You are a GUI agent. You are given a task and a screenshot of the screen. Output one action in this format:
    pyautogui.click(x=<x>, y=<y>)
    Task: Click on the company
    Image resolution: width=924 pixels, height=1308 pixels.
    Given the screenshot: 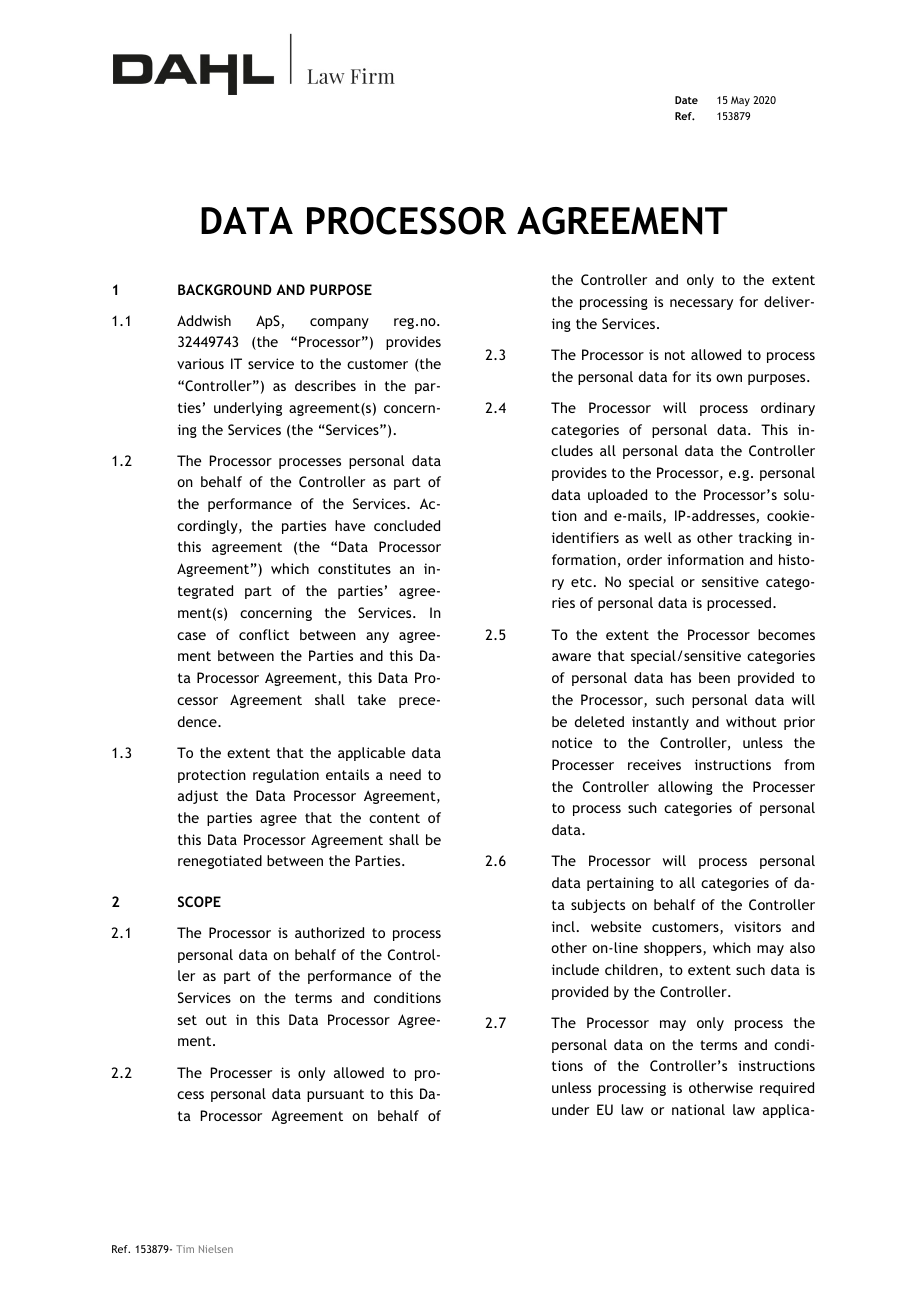 What is the action you would take?
    pyautogui.click(x=339, y=323)
